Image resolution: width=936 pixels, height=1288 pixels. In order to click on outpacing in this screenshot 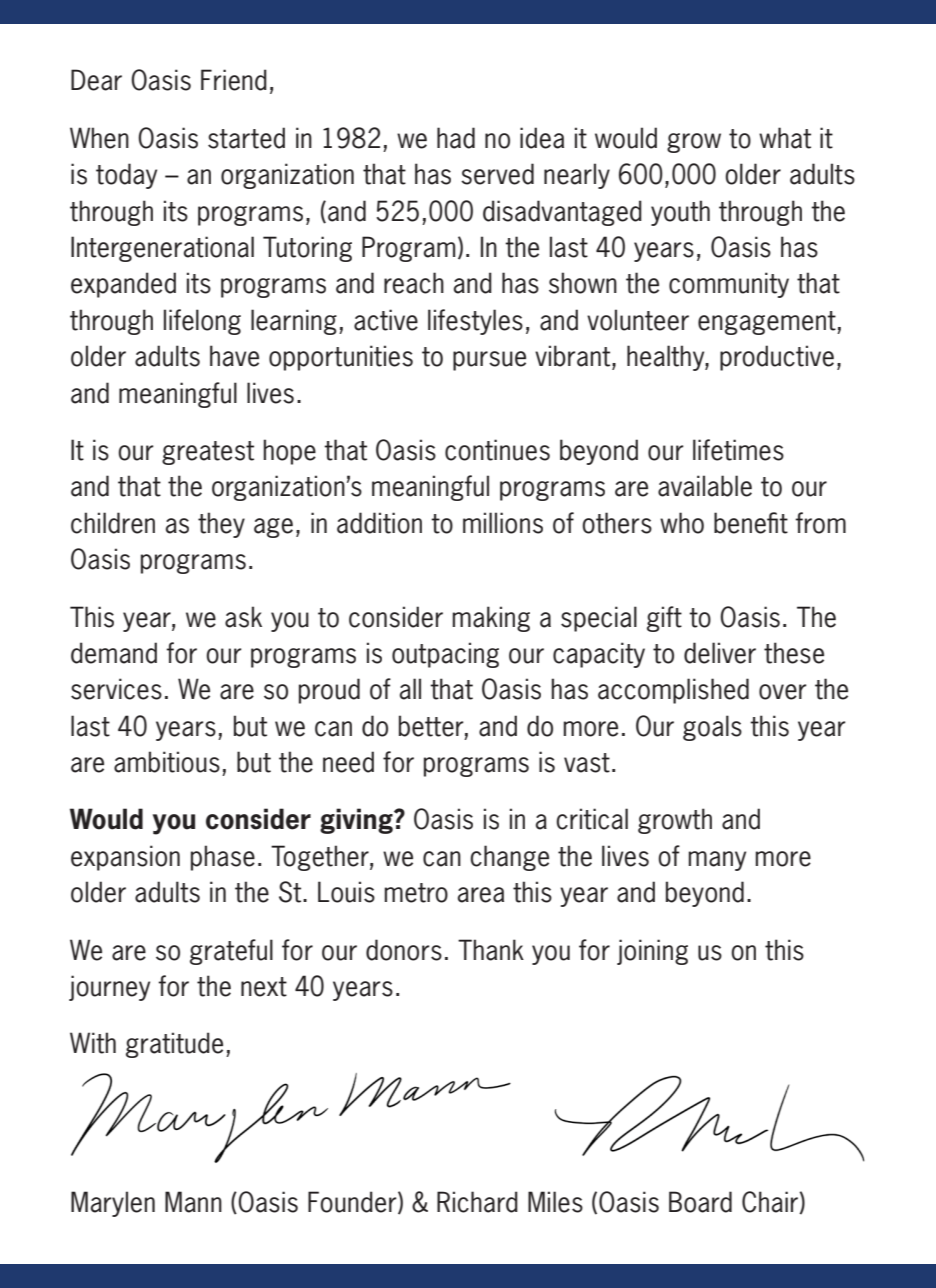, I will do `click(445, 655)`.
